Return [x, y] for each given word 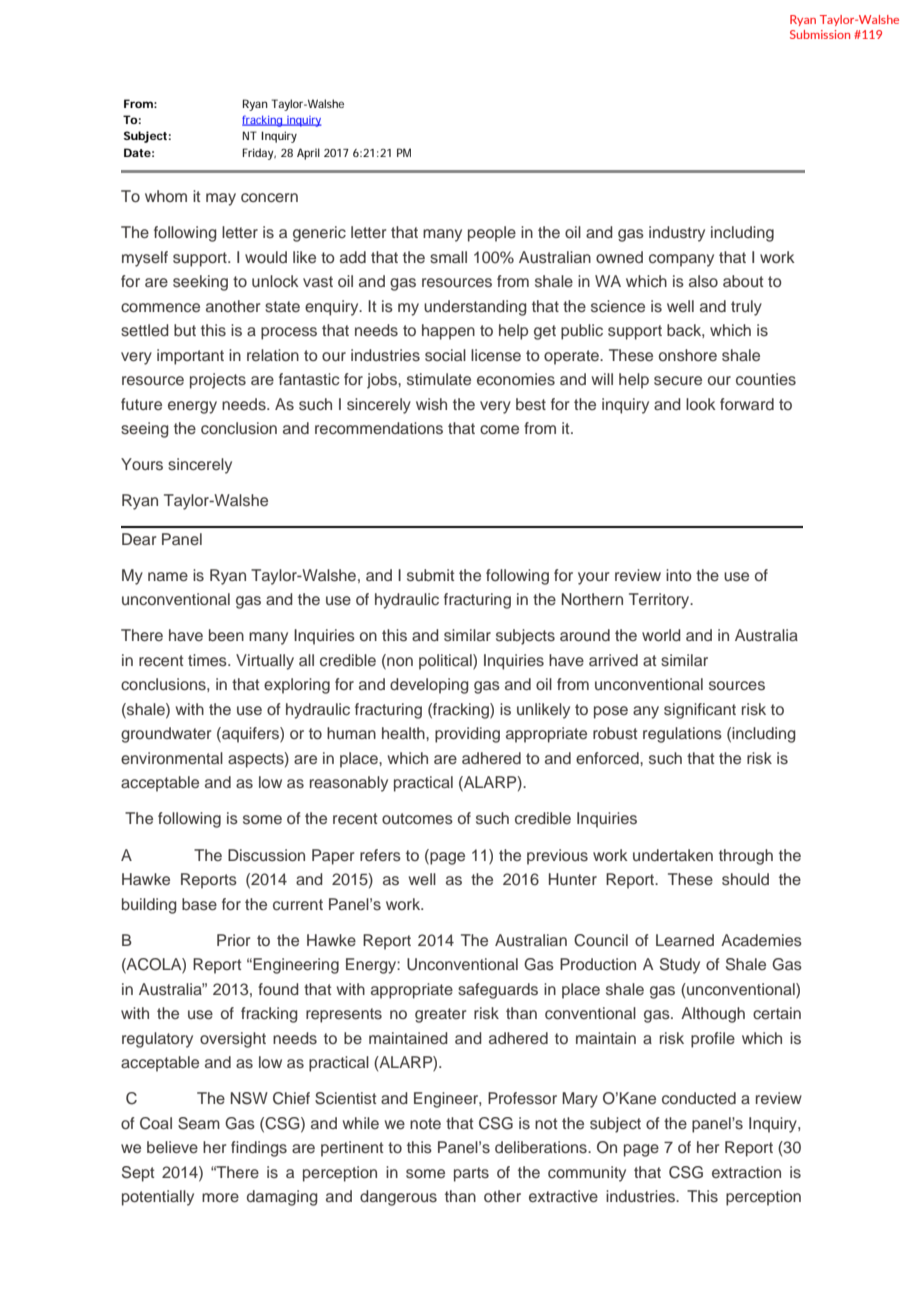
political [446, 662]
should [745, 879]
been [226, 635]
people [492, 234]
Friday [259, 154]
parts [471, 1174]
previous [557, 857]
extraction [746, 1172]
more [220, 1198]
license [496, 355]
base [199, 904]
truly [746, 308]
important [190, 357]
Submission [820, 34]
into [679, 575]
